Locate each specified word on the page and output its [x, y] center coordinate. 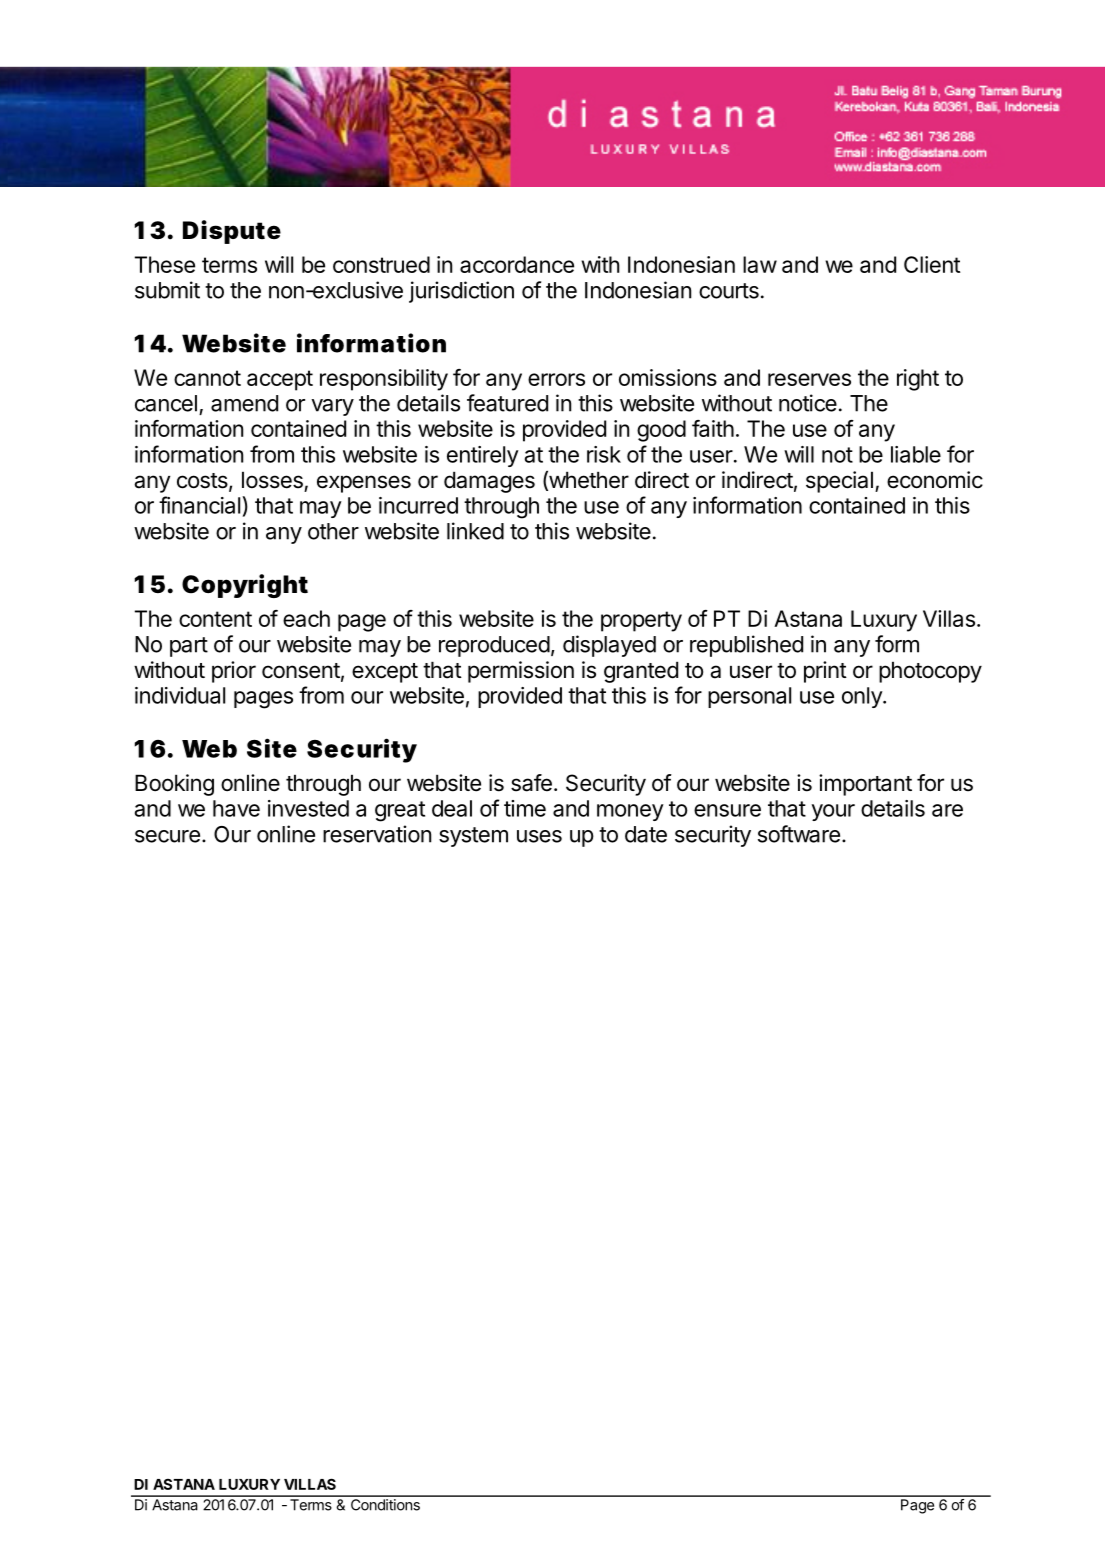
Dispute [232, 232]
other [333, 531]
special [839, 482]
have [236, 808]
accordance [517, 264]
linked [475, 531]
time [525, 808]
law [760, 264]
